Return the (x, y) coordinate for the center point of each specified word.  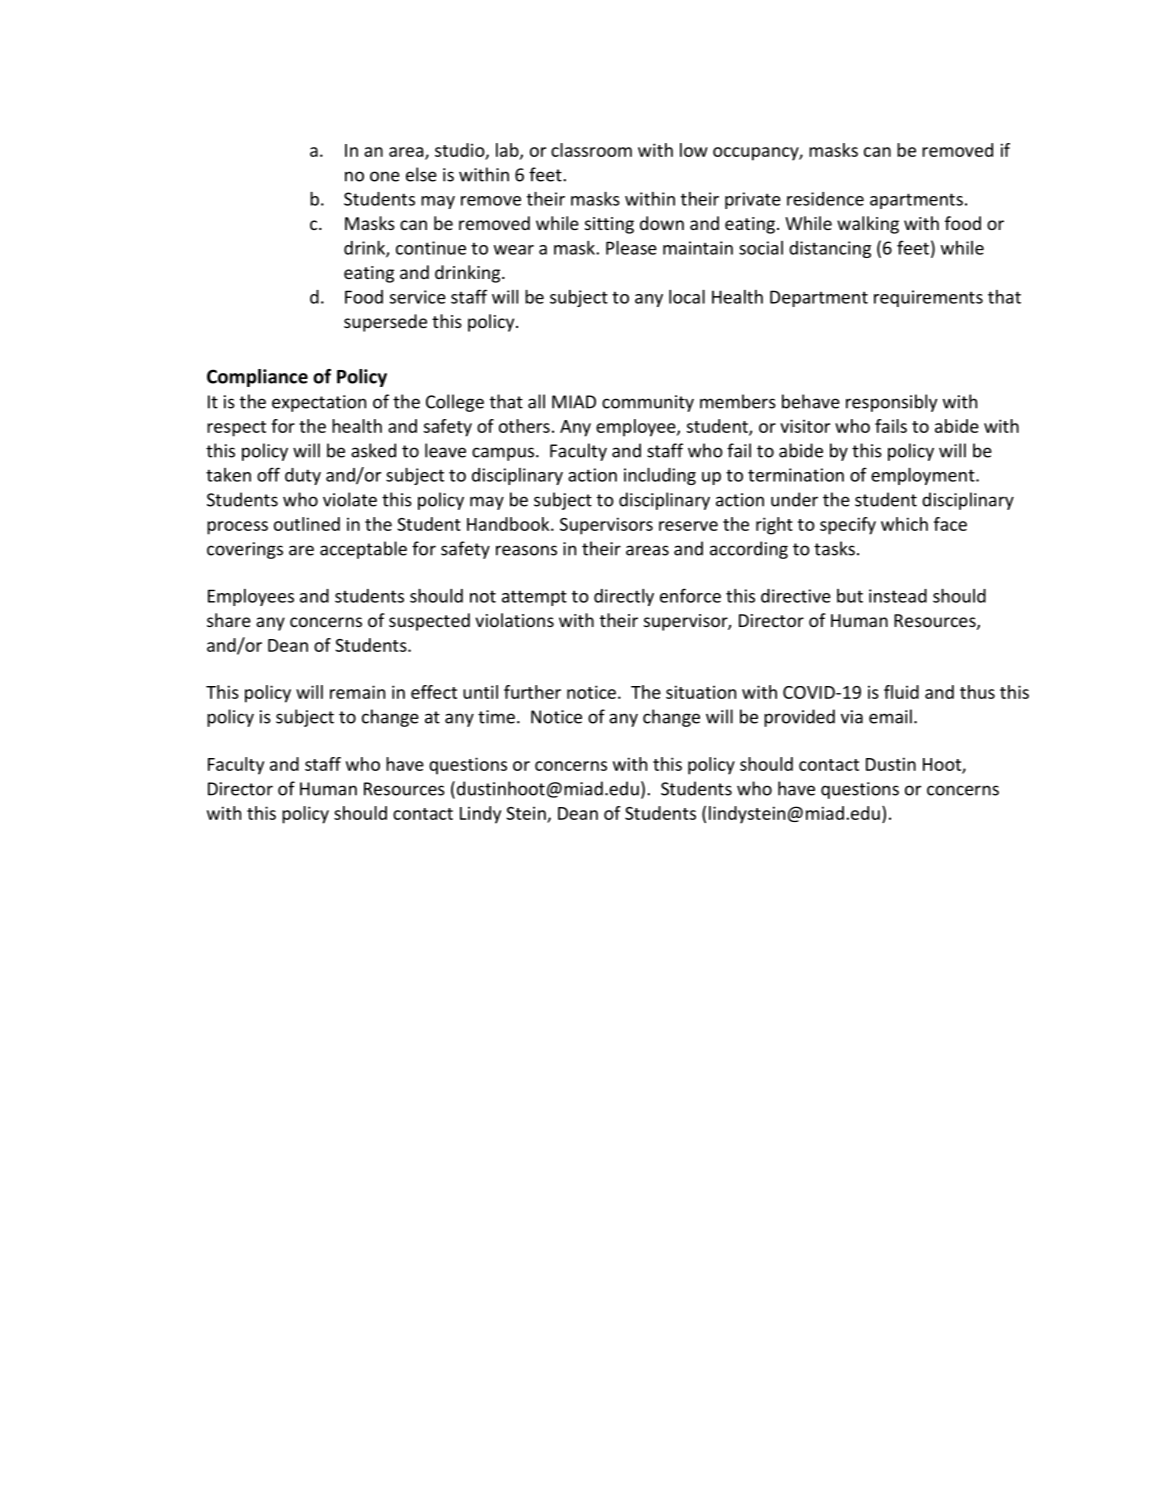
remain (357, 692)
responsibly (891, 403)
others (524, 426)
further (532, 692)
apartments (916, 201)
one (385, 176)
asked (373, 450)
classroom (591, 150)
